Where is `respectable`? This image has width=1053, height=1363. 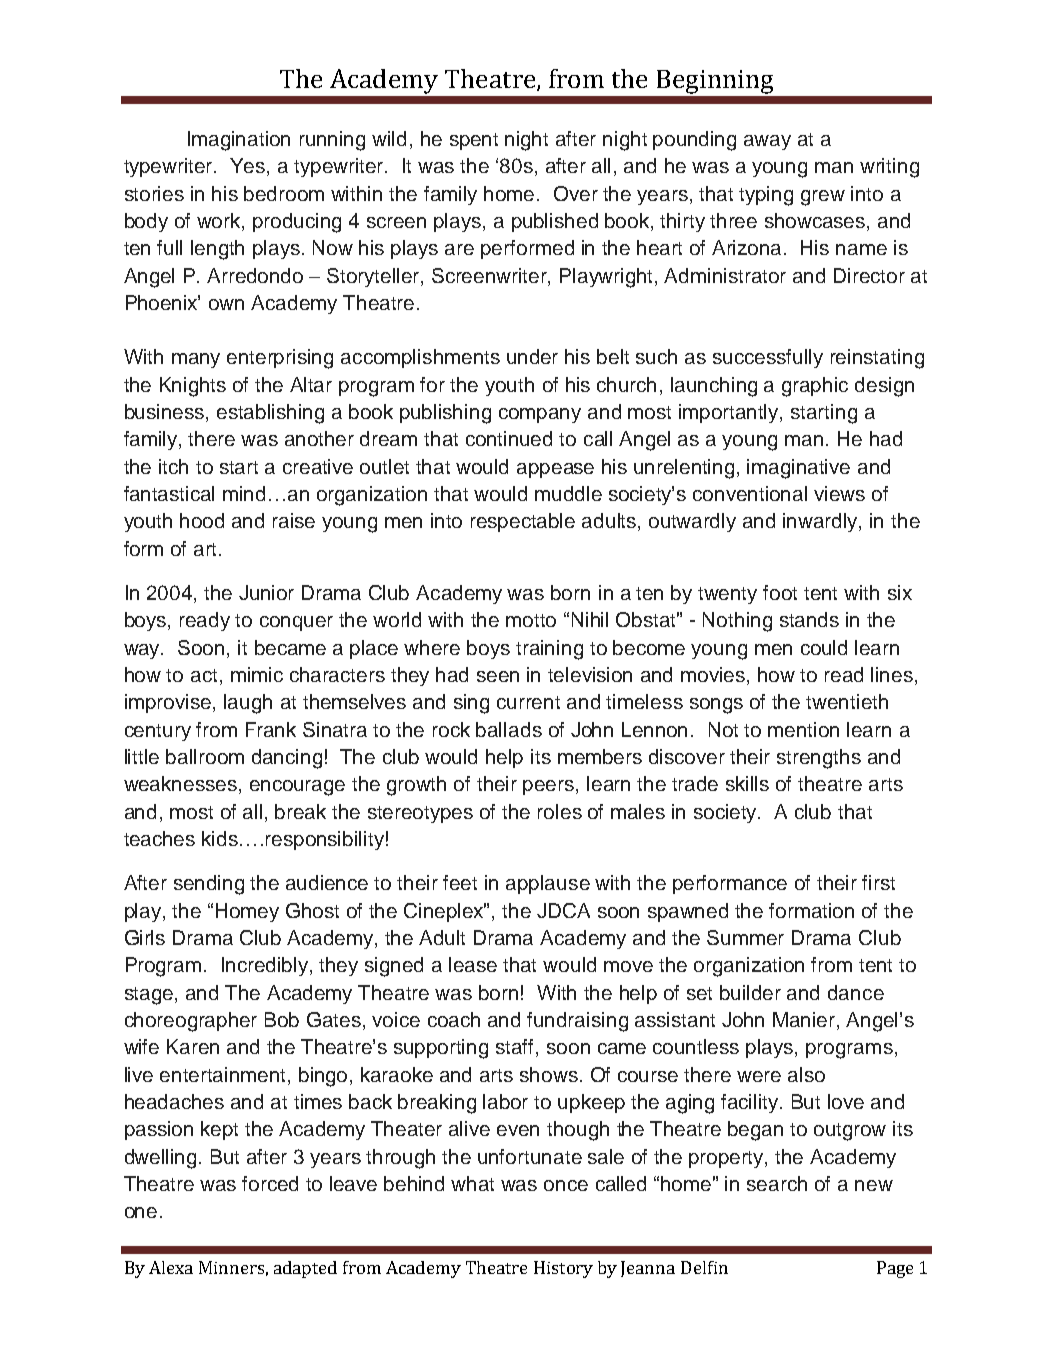
respectable is located at coordinates (523, 522).
